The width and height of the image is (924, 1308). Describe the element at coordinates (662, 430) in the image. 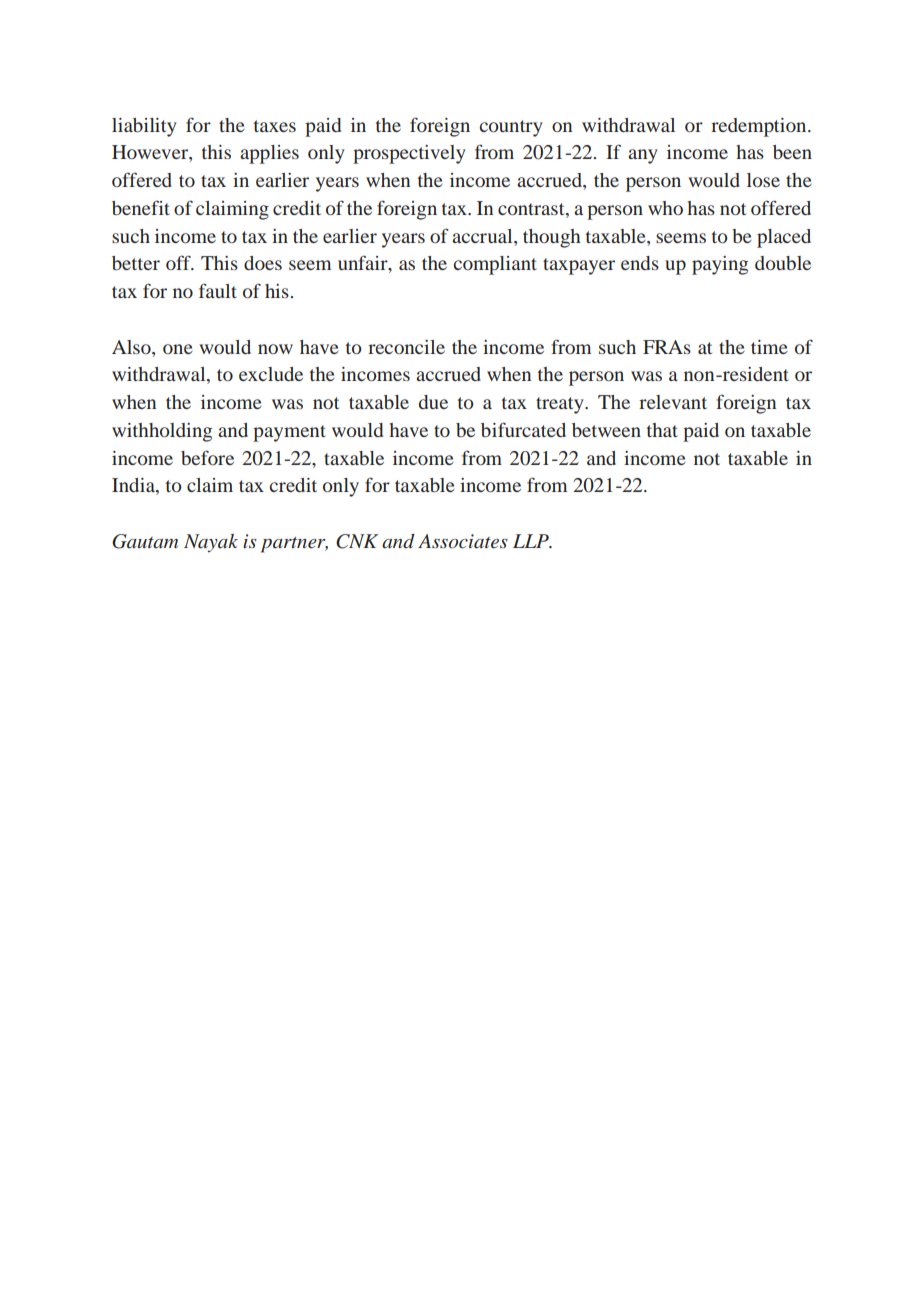

I see `that` at that location.
